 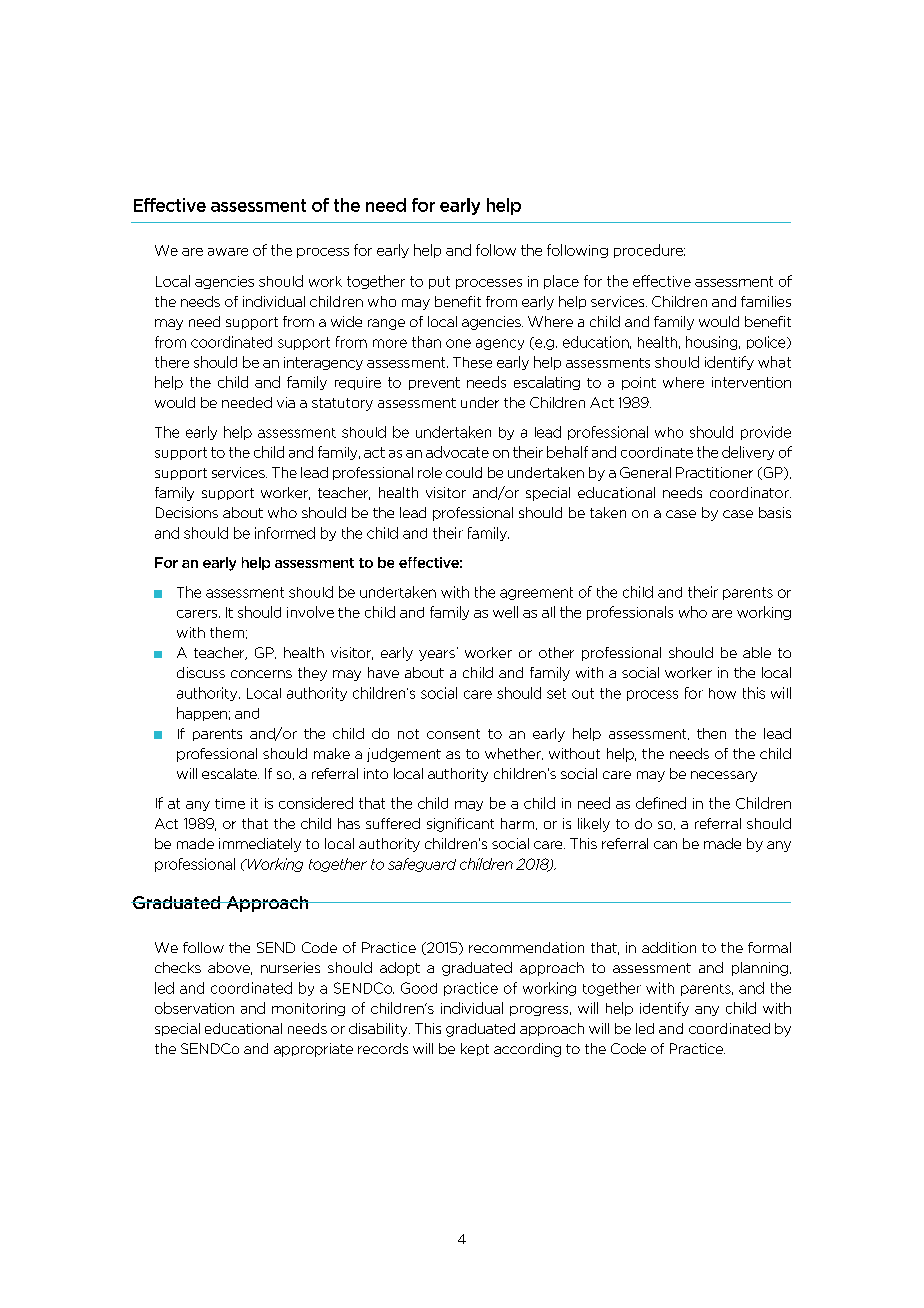 I want to click on able, so click(x=757, y=652).
